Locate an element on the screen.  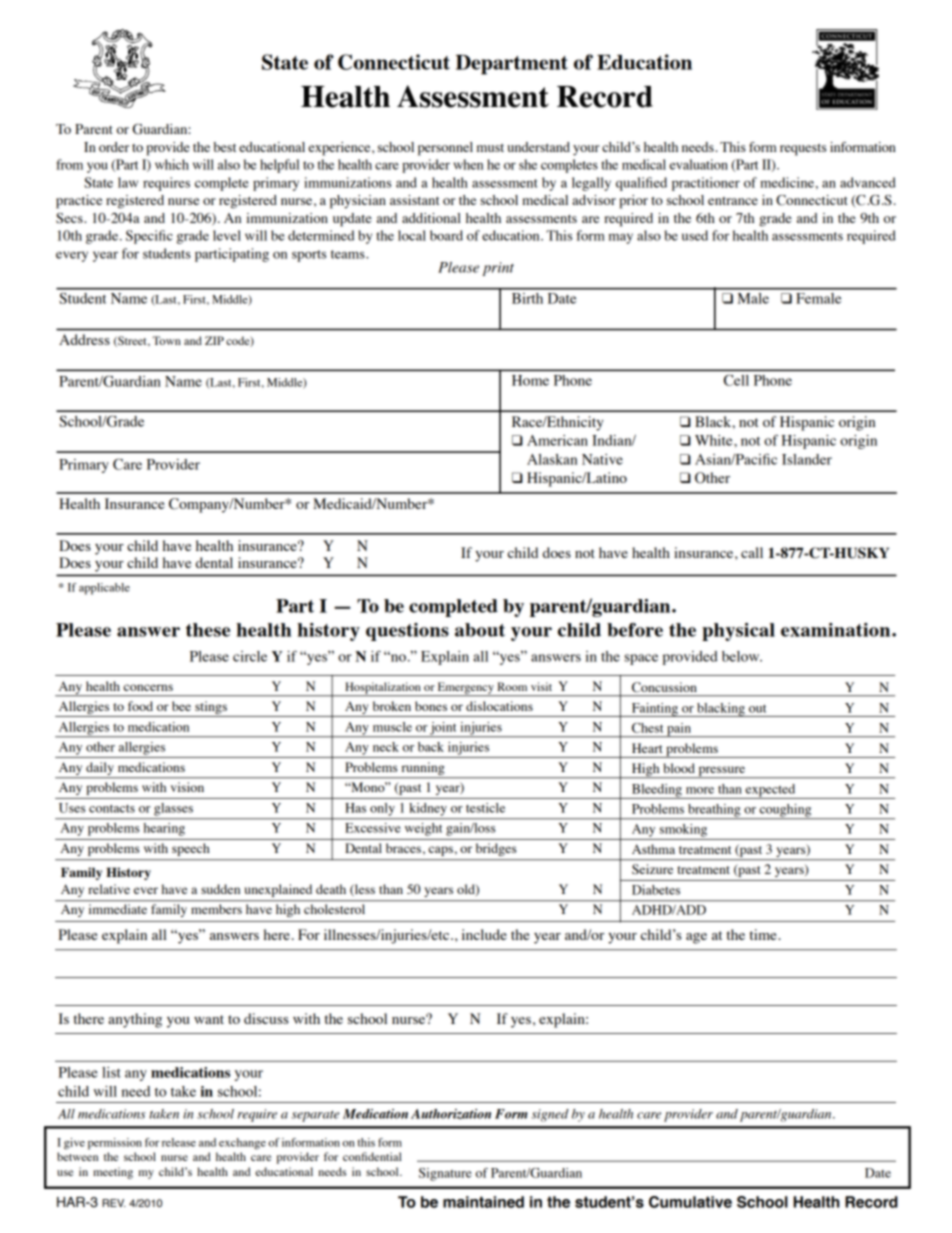
which is located at coordinates (172, 164).
